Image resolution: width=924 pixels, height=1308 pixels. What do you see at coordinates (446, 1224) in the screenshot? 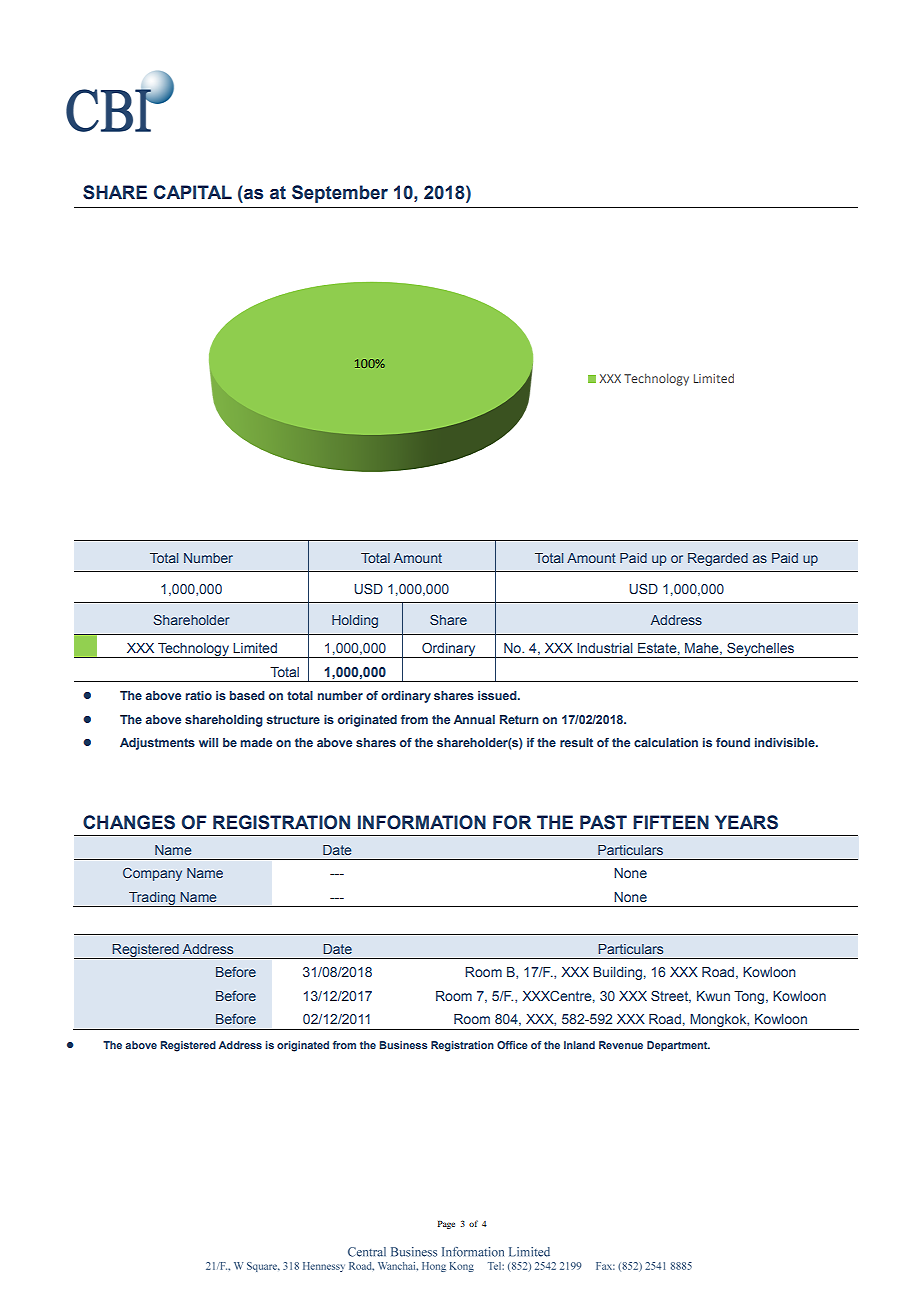
I see `Page` at bounding box center [446, 1224].
